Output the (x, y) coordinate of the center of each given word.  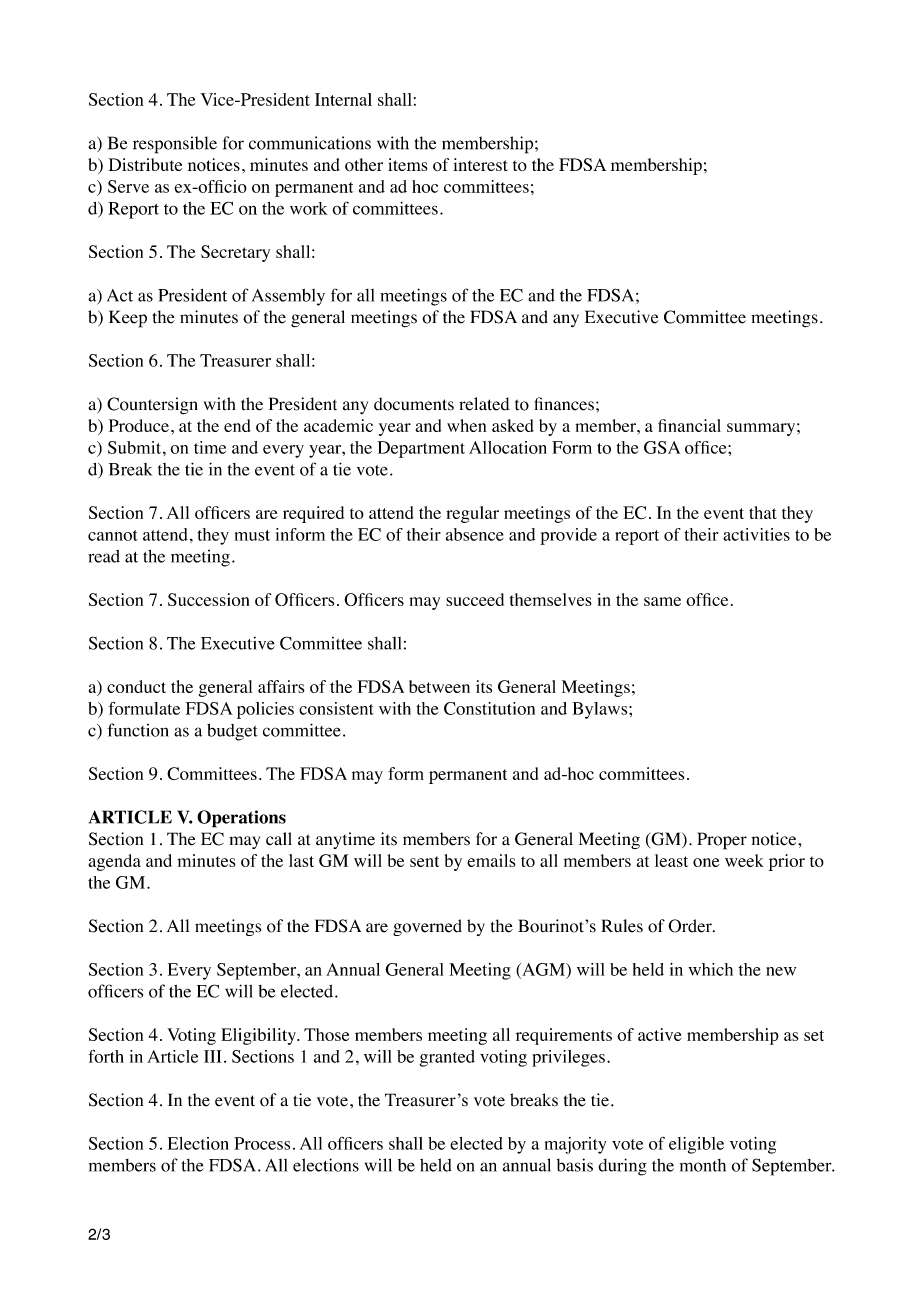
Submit (136, 447)
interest (480, 164)
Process (262, 1143)
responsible (175, 145)
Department (421, 449)
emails (491, 860)
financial (689, 425)
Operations (241, 819)
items (408, 164)
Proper (722, 841)
